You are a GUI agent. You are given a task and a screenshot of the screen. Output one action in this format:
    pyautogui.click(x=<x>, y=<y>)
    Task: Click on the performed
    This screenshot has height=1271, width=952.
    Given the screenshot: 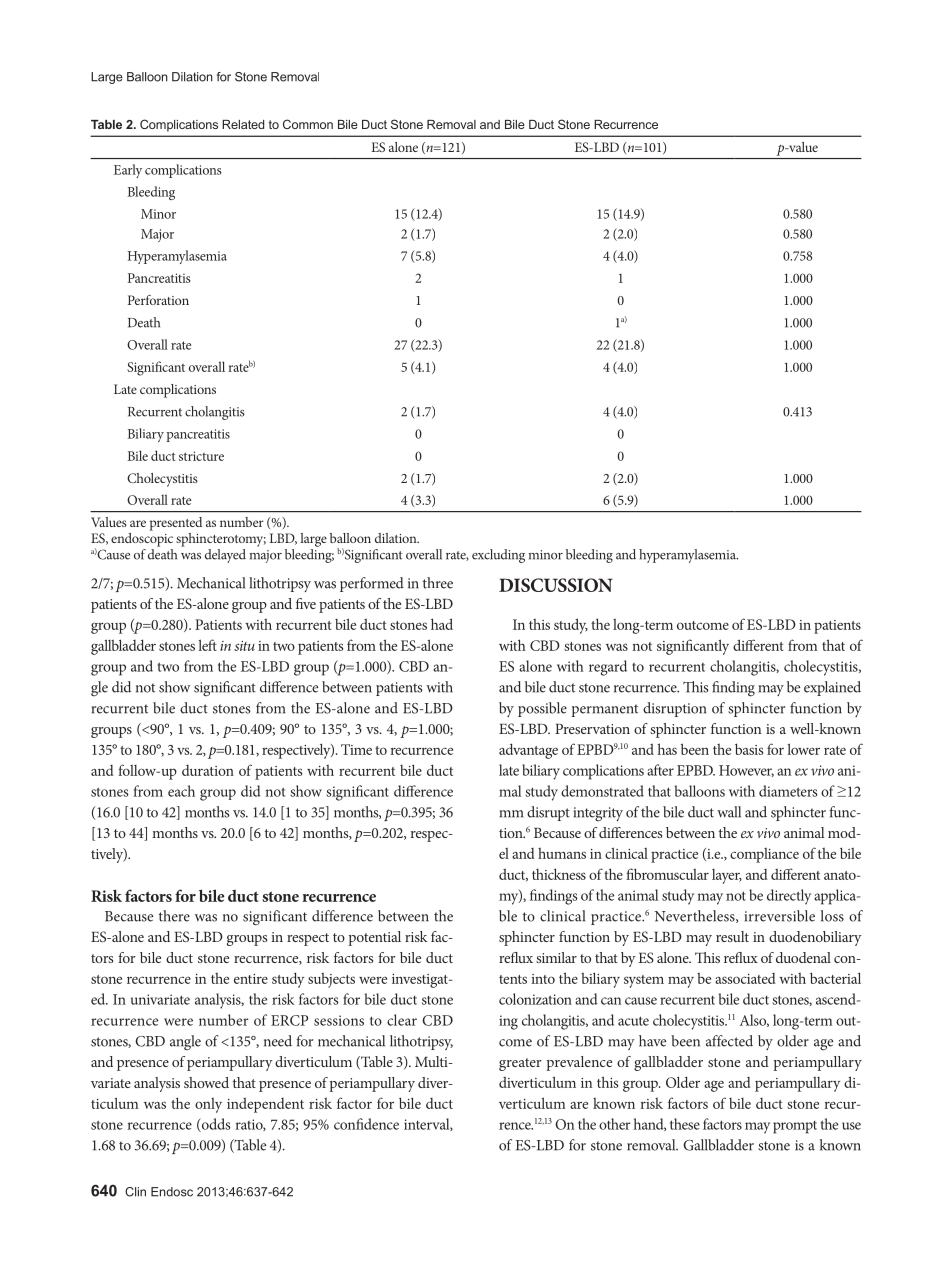 What is the action you would take?
    pyautogui.click(x=372, y=584)
